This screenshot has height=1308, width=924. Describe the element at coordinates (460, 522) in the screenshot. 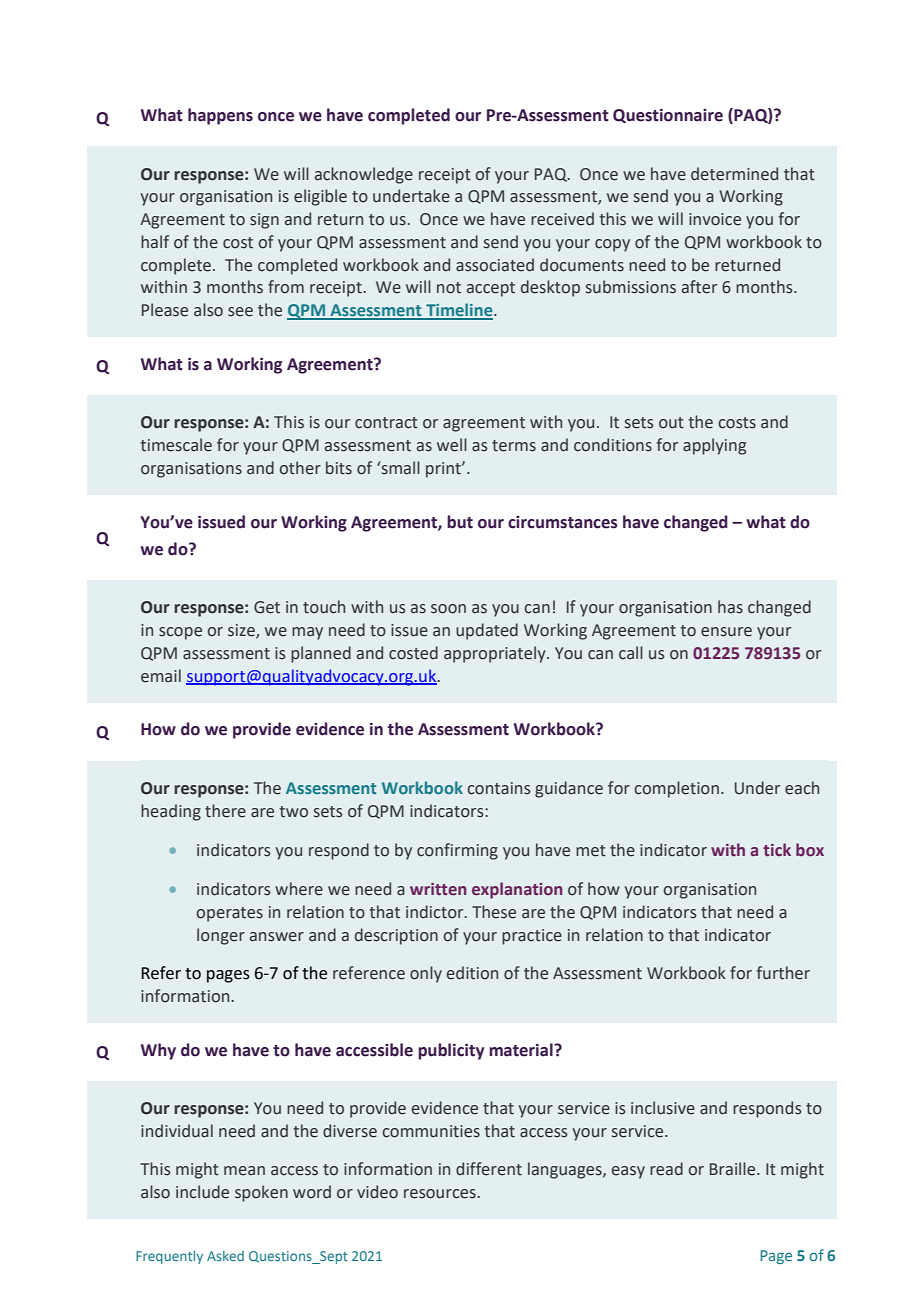

I see `but` at that location.
